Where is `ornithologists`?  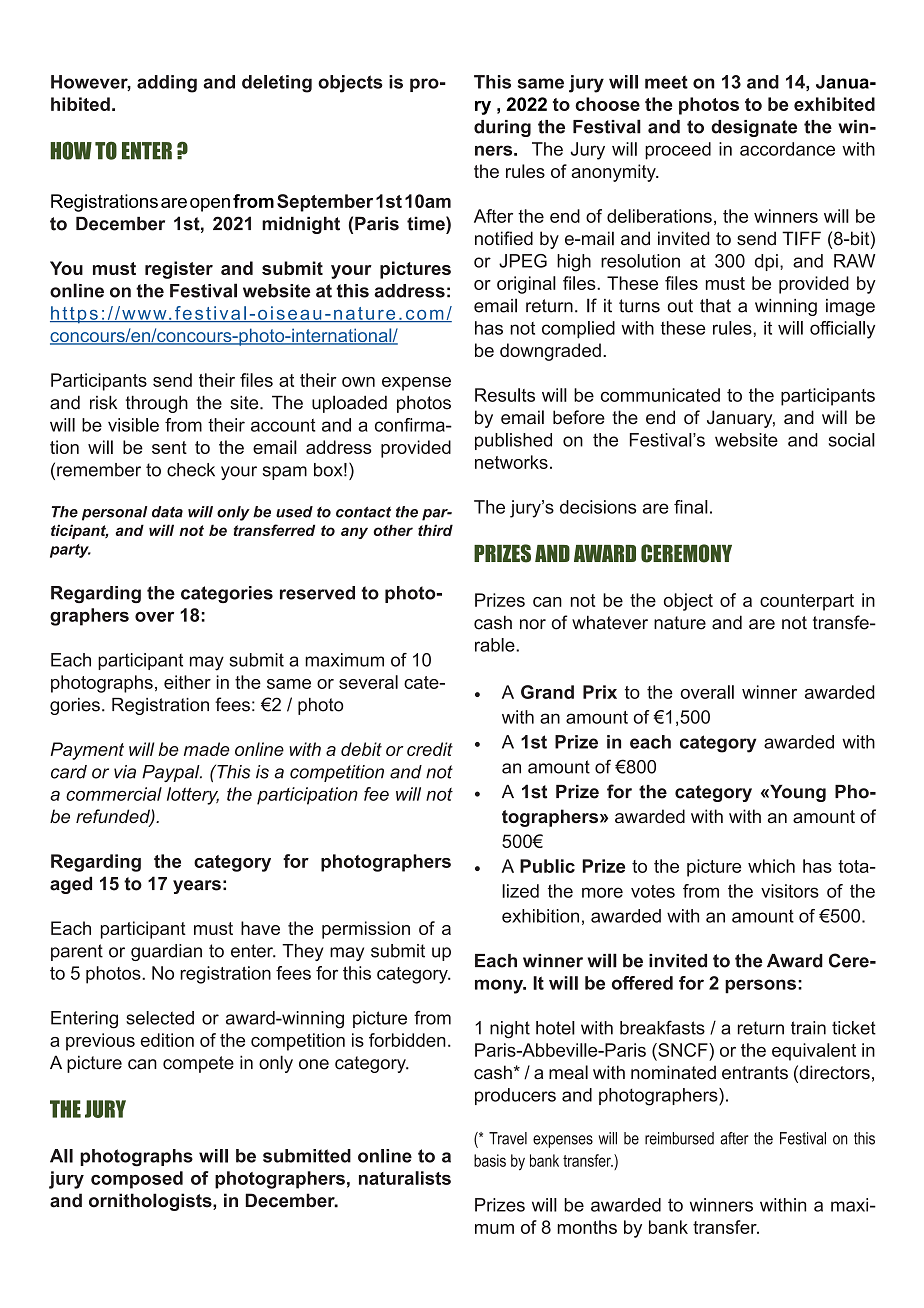 ornithologists is located at coordinates (151, 1202).
